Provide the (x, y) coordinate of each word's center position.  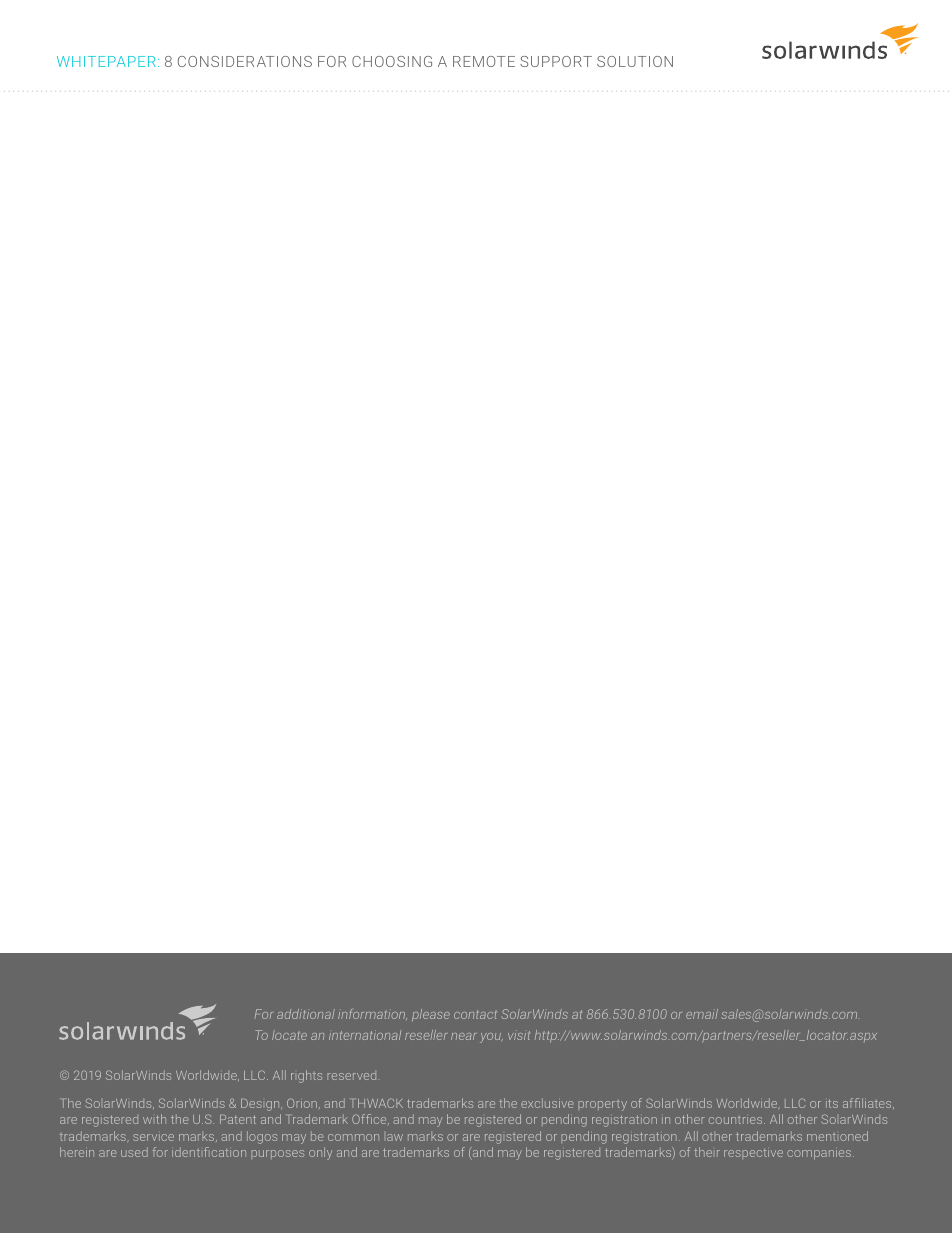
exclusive (547, 1103)
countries (737, 1120)
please (431, 1015)
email (702, 1014)
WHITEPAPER (106, 61)
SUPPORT (556, 61)
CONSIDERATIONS (245, 61)
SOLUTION (635, 61)
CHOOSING (392, 61)
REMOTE (484, 61)
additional (306, 1014)
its (832, 1103)
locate (289, 1035)
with (154, 1119)
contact (475, 1014)
